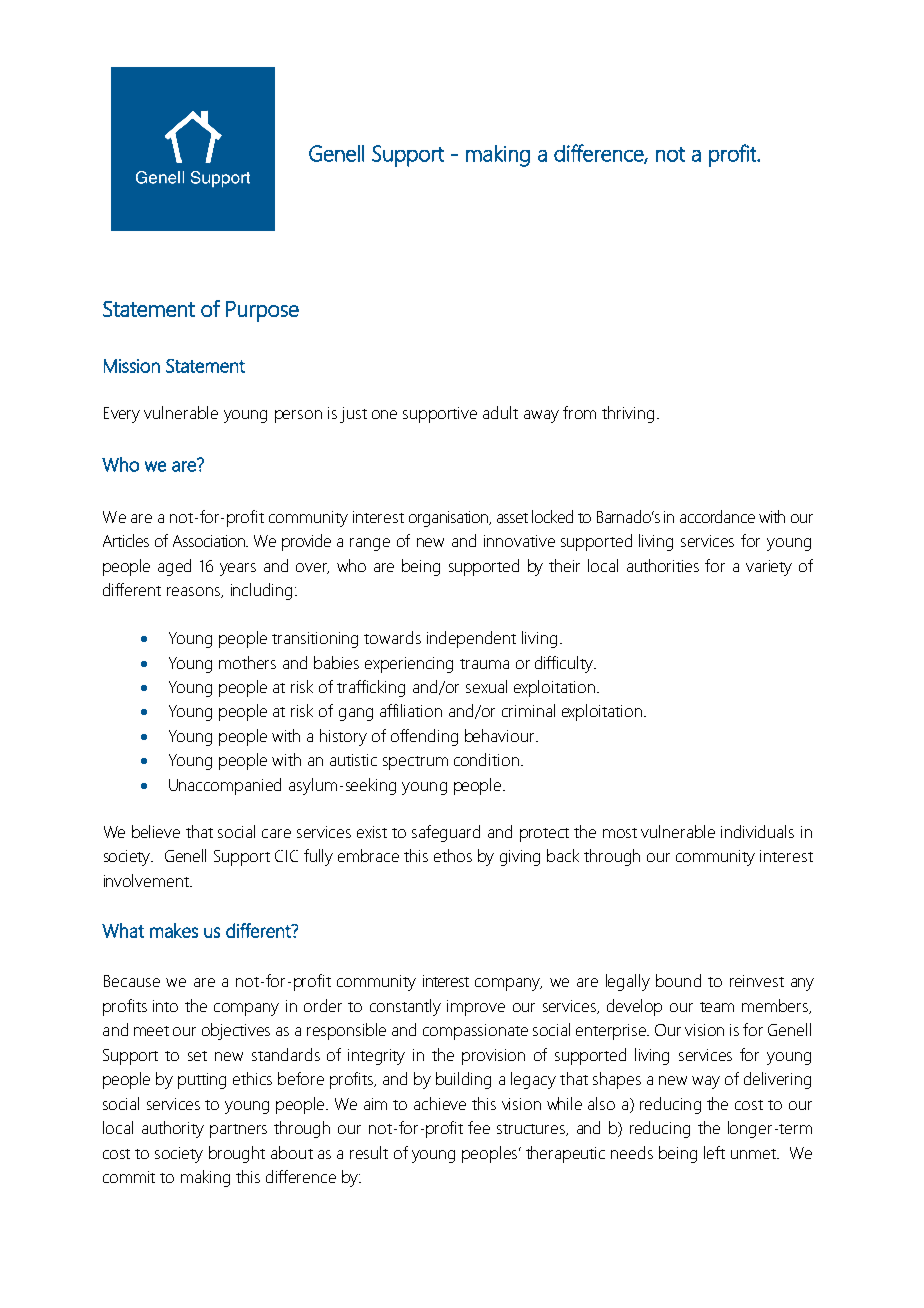  I want to click on Purpose, so click(262, 311).
